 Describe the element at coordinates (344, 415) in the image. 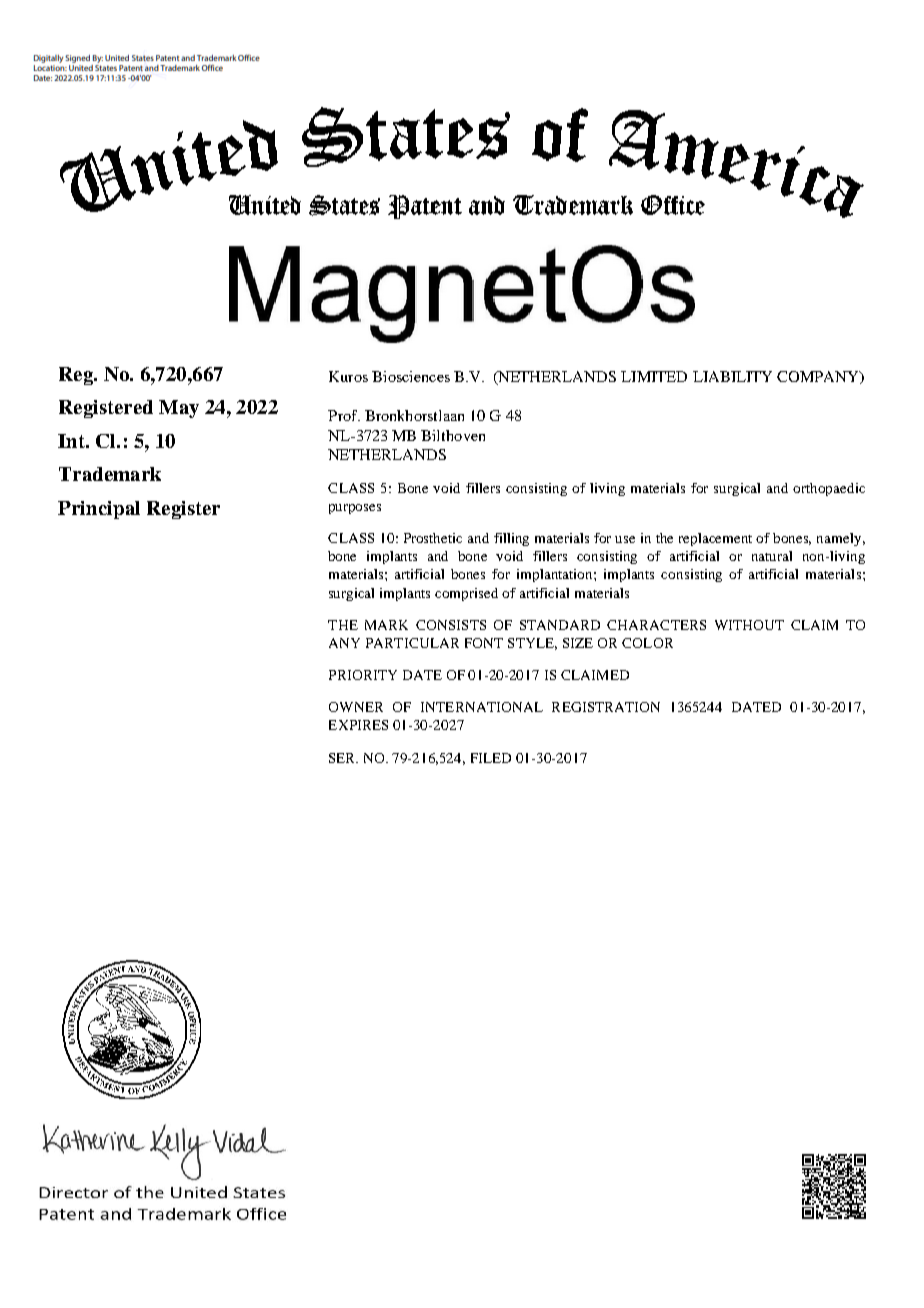

I see `Prof` at that location.
